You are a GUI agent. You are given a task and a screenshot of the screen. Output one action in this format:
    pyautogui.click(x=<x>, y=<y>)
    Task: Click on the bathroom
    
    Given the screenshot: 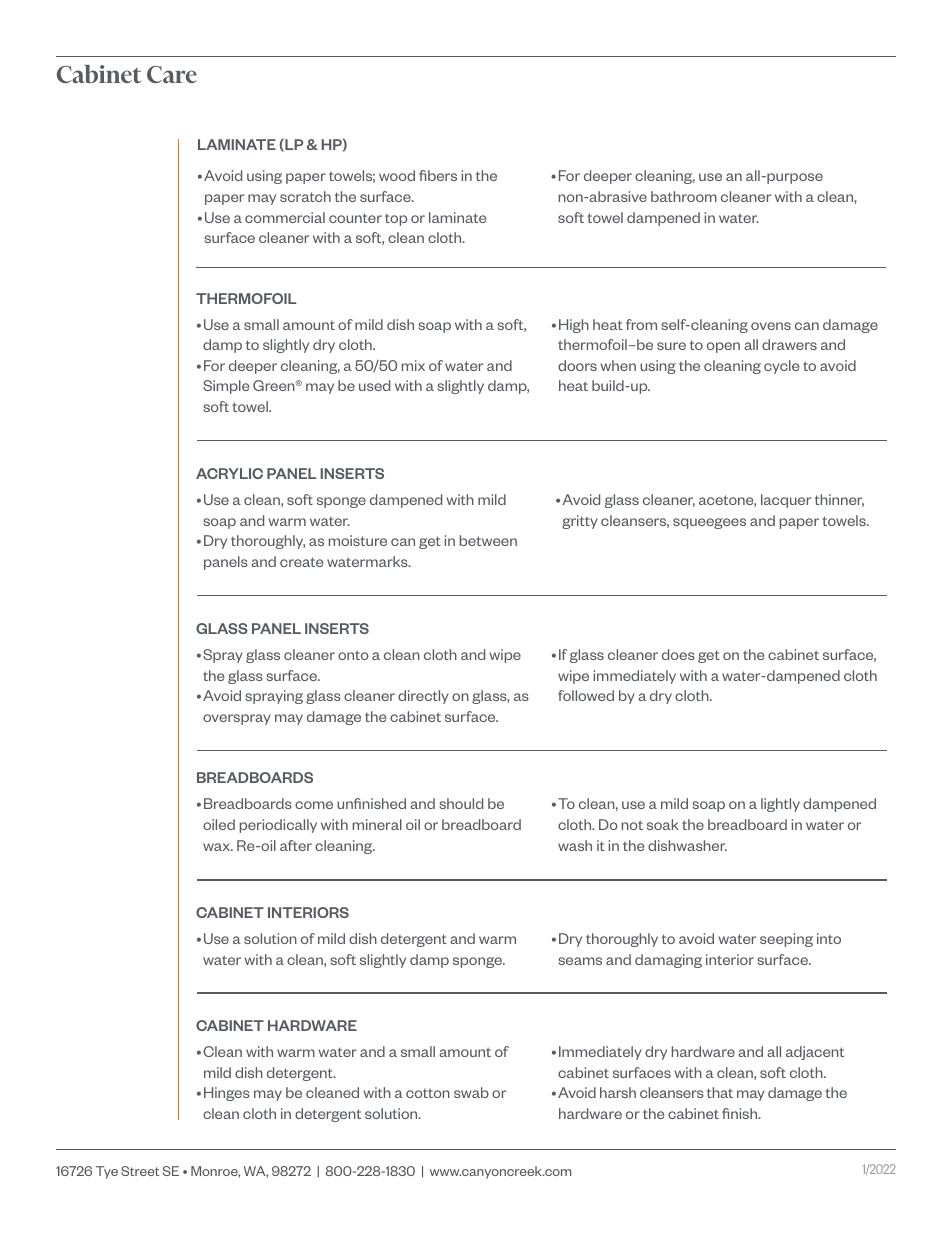 What is the action you would take?
    pyautogui.click(x=684, y=196)
